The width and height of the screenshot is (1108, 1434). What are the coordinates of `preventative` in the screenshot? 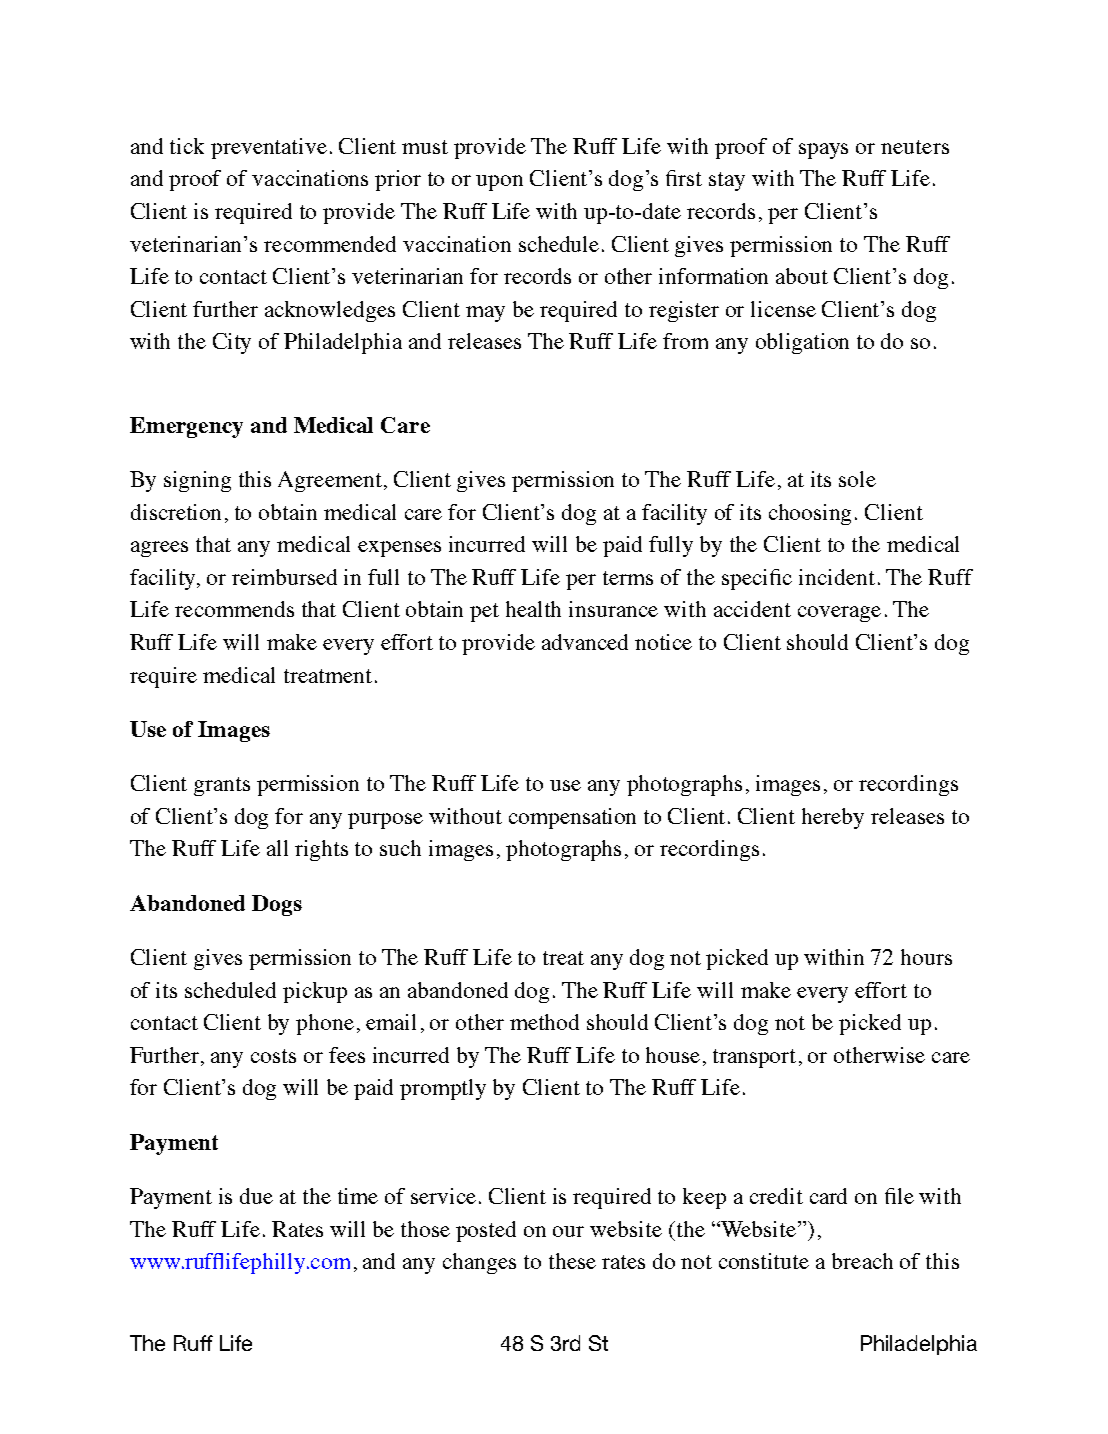 It's located at (269, 148).
